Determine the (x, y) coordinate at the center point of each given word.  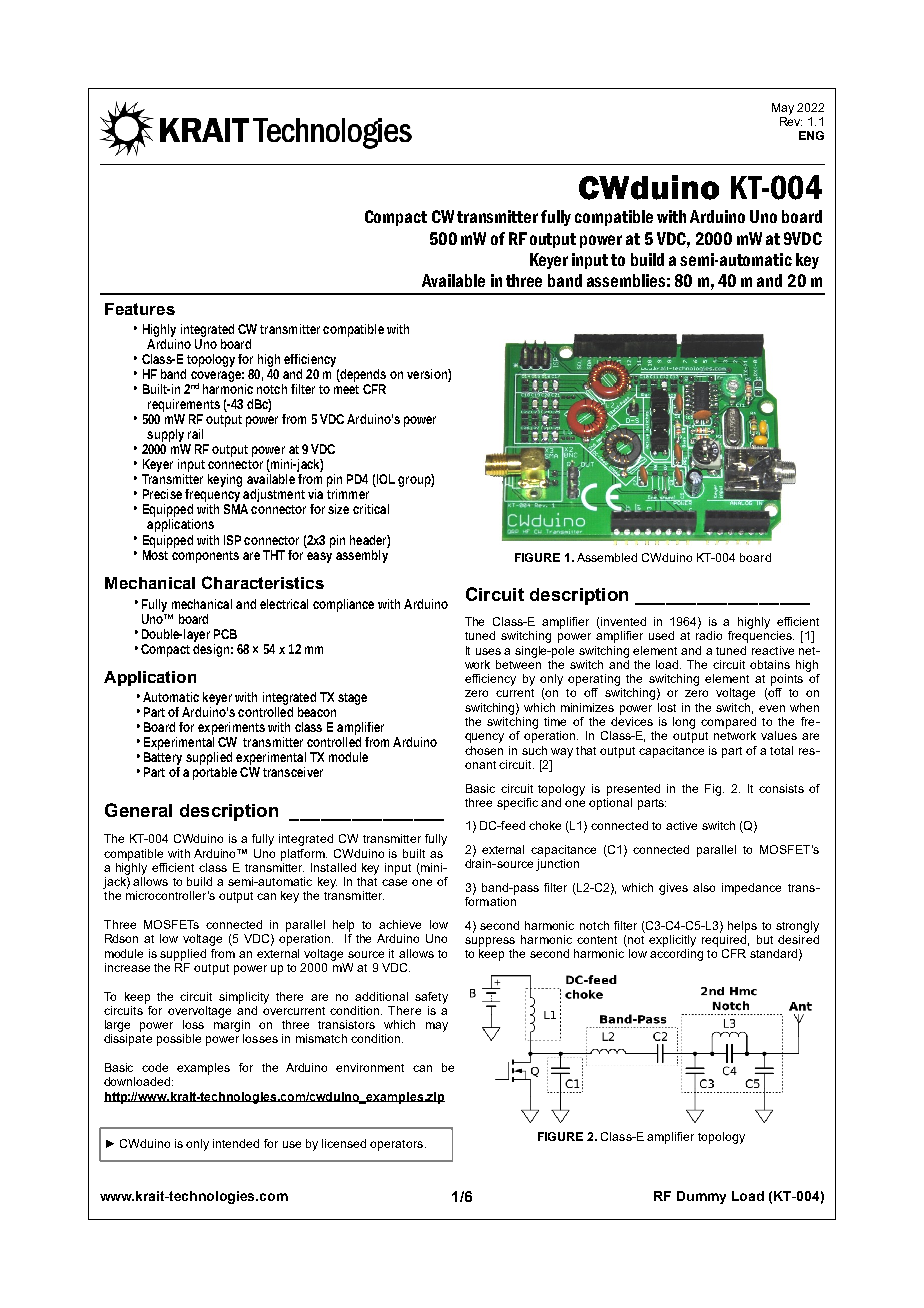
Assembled (607, 557)
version (428, 375)
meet (346, 389)
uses (488, 651)
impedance (751, 889)
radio (709, 635)
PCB (225, 634)
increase (127, 967)
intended (236, 1143)
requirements (184, 405)
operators (398, 1145)
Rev (791, 120)
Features (140, 309)
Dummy (701, 1197)
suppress (490, 942)
